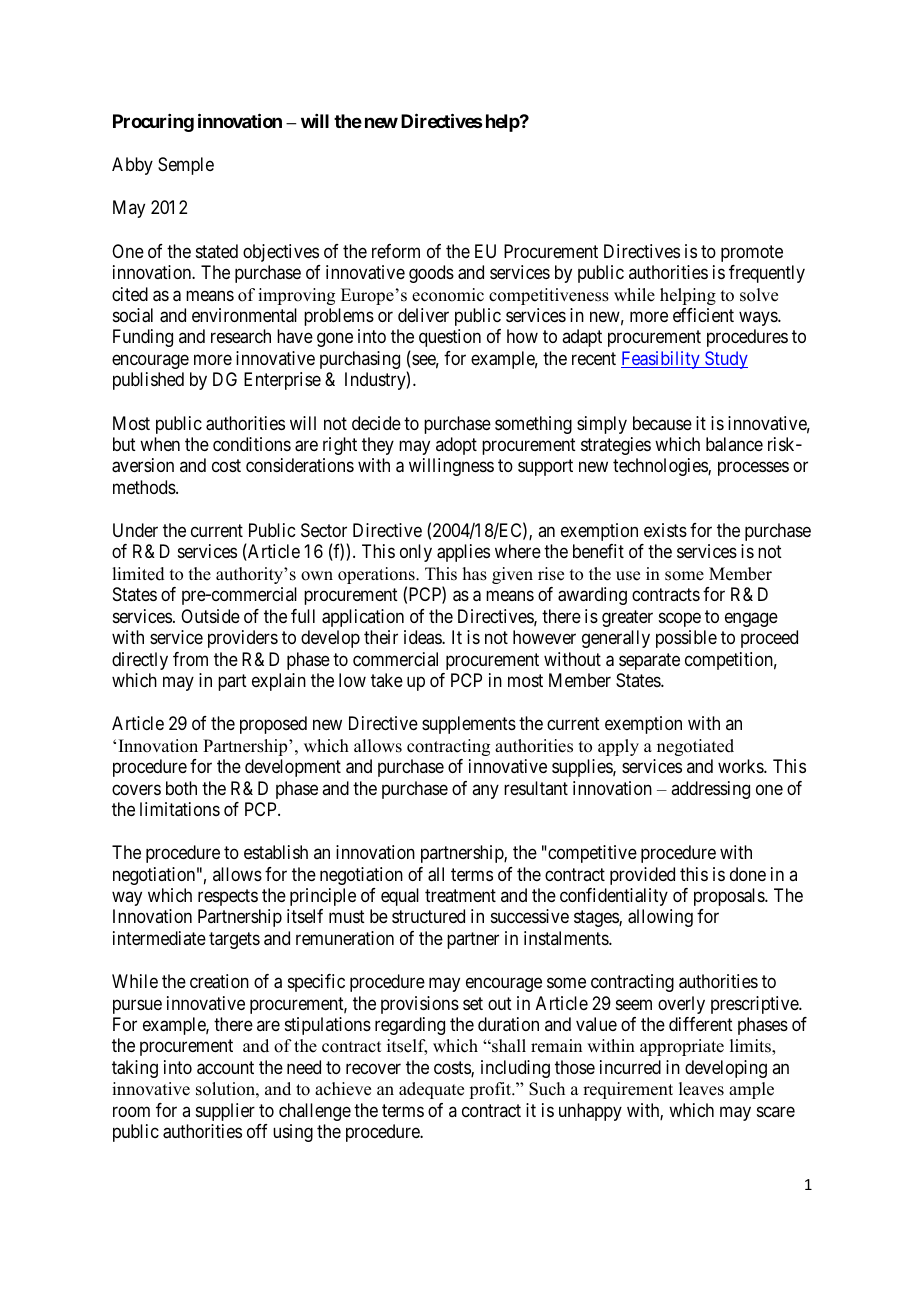 Image resolution: width=924 pixels, height=1308 pixels. What do you see at coordinates (225, 1112) in the image?
I see `supplier` at bounding box center [225, 1112].
